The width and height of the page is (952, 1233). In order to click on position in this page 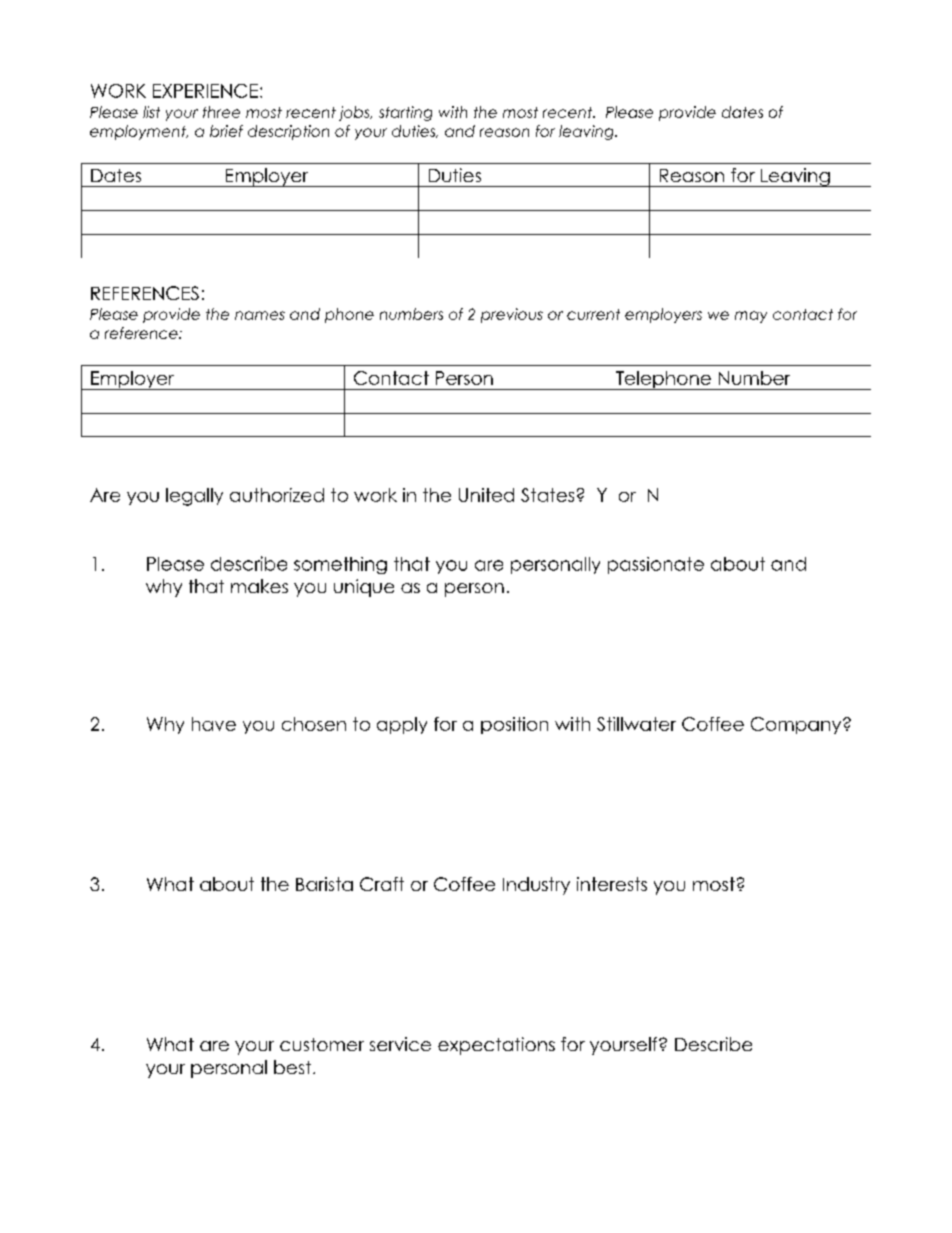, I will do `click(514, 725)`.
